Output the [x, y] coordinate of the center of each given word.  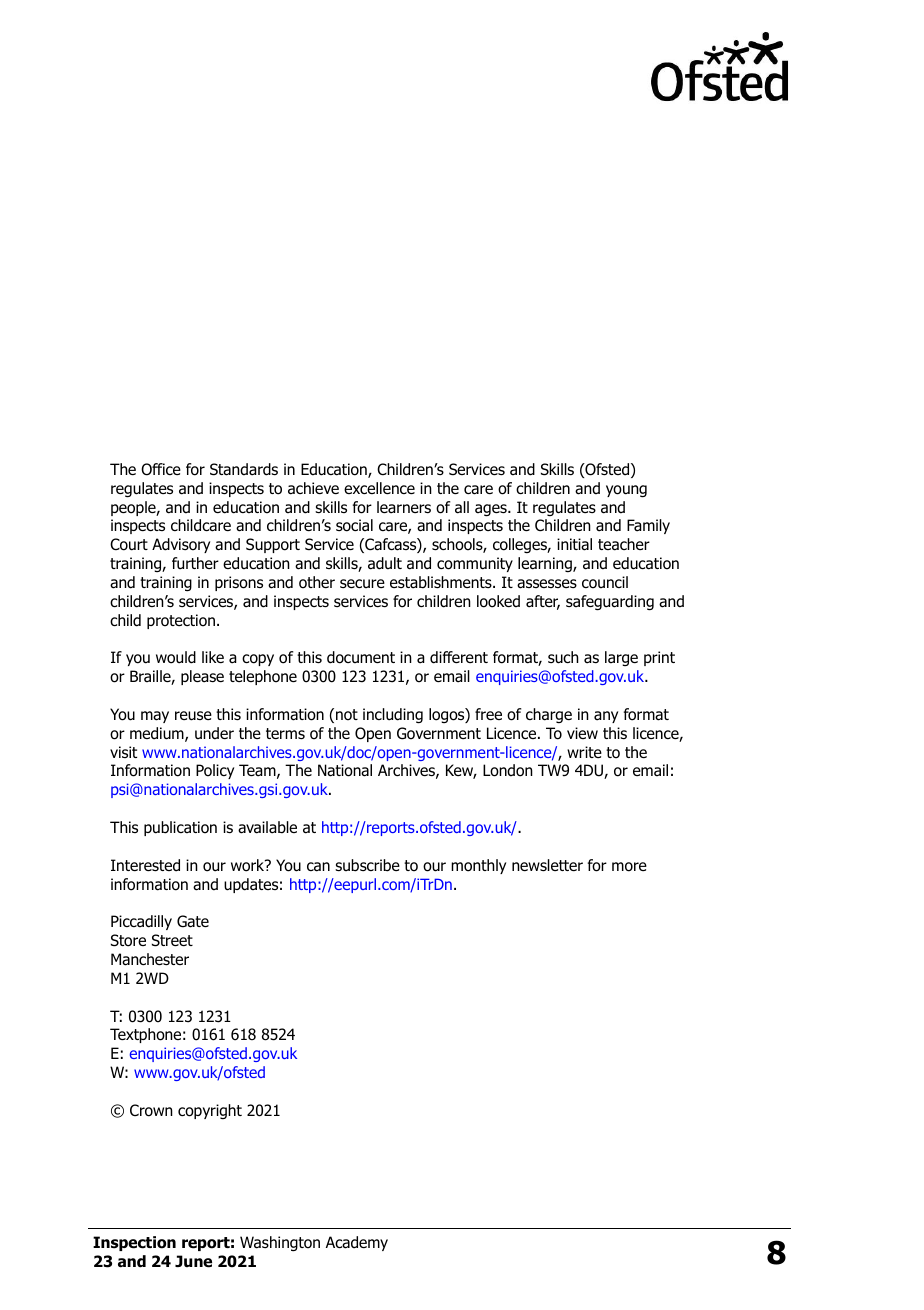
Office [161, 469]
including [393, 716]
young [626, 491]
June [193, 1261]
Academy [357, 1243]
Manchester [150, 959]
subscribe [367, 865]
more [629, 867]
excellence [379, 488]
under [214, 733]
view [582, 733]
